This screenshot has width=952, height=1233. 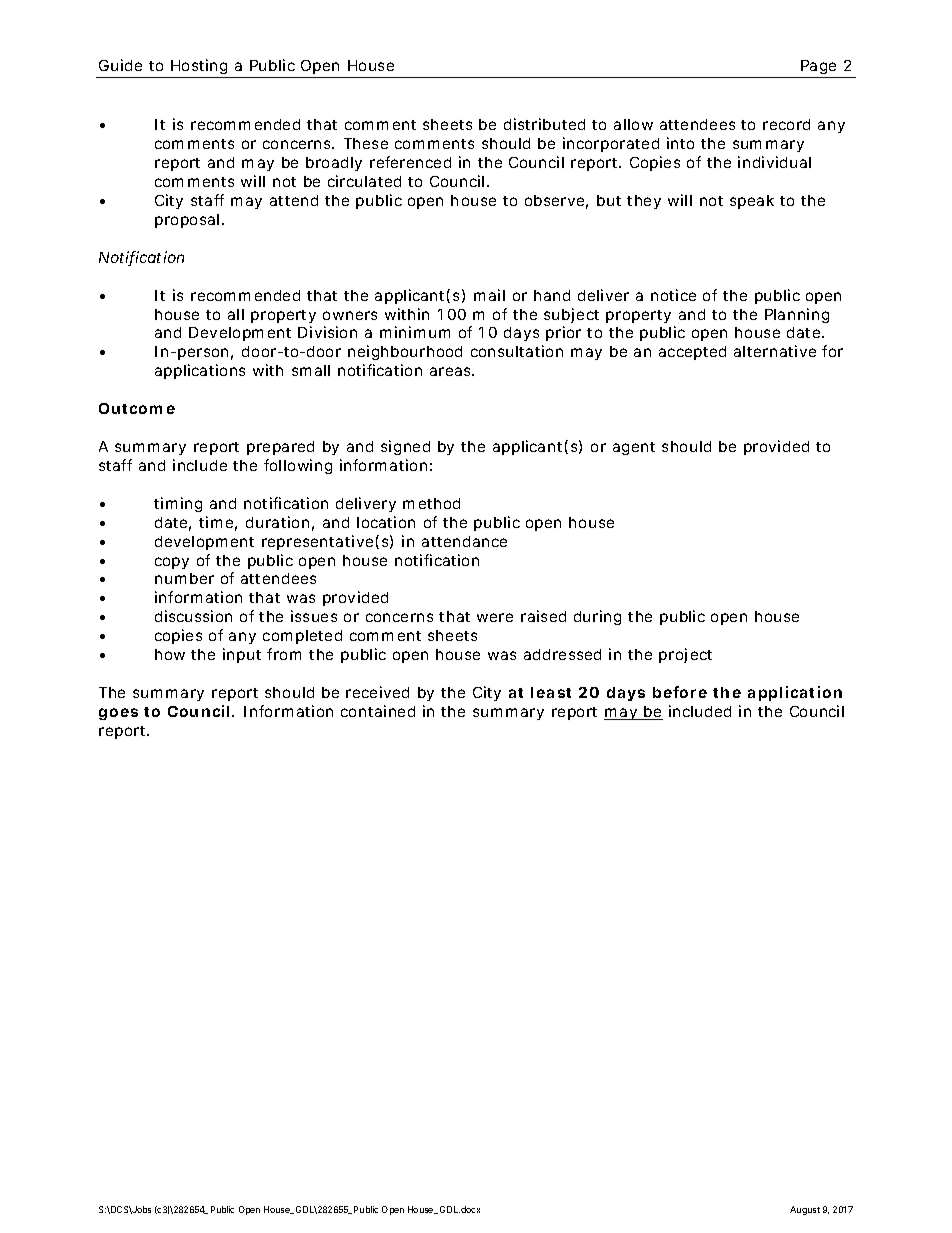 What do you see at coordinates (805, 1210) in the screenshot?
I see `August` at bounding box center [805, 1210].
